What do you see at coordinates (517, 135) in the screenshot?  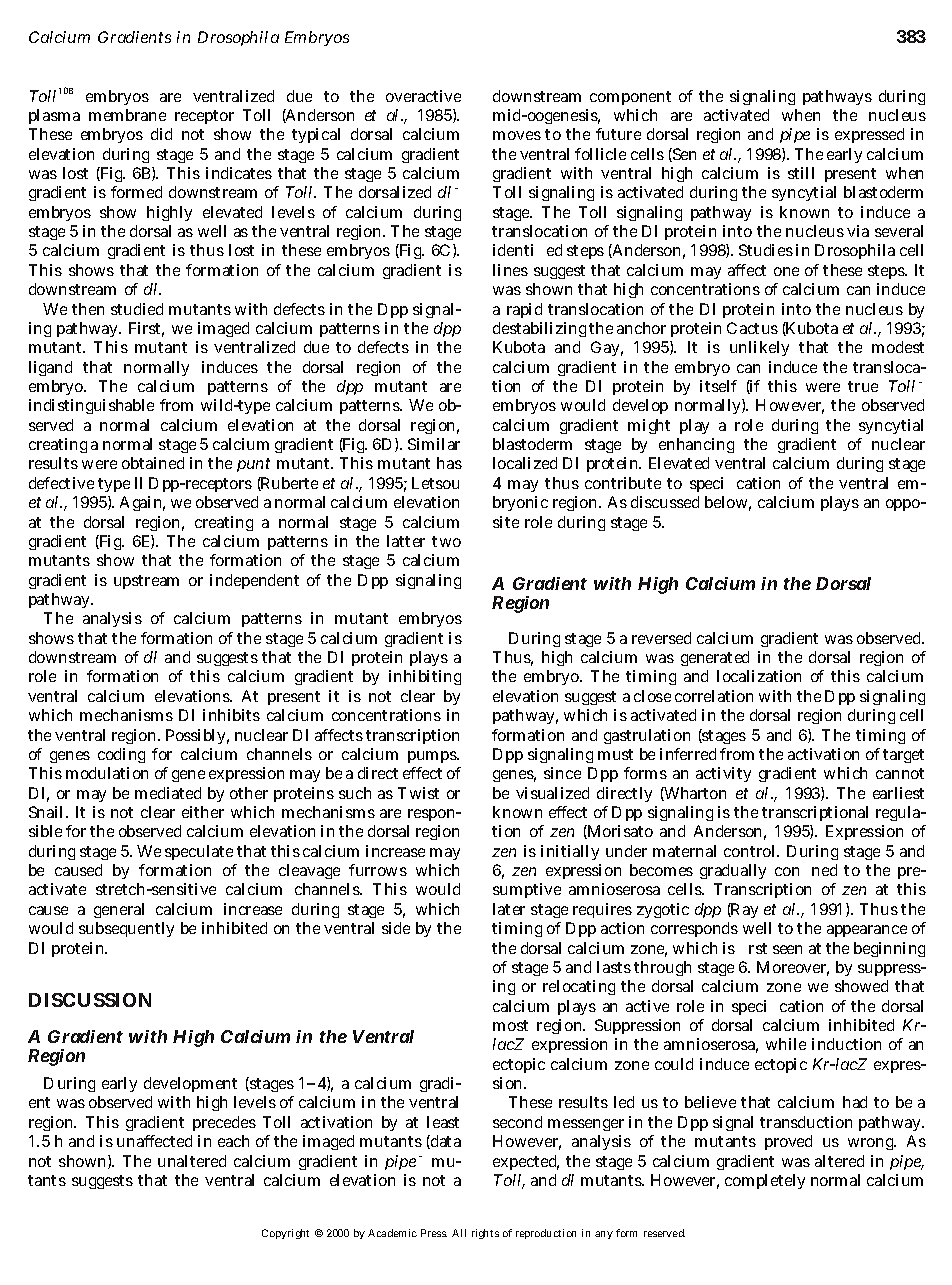 I see `moves` at bounding box center [517, 135].
